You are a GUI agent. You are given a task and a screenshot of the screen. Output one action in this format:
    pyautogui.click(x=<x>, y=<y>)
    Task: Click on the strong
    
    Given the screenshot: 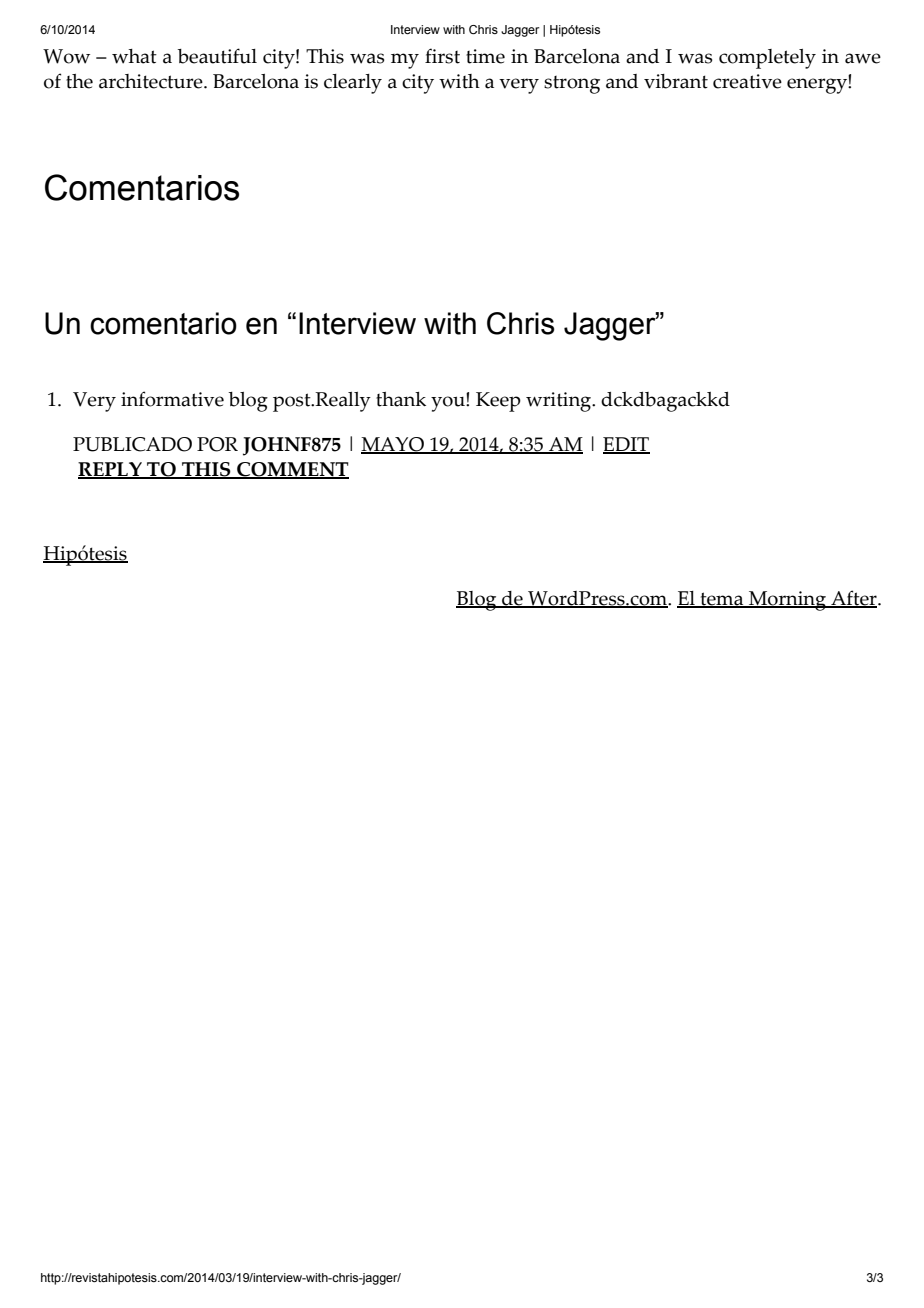 What is the action you would take?
    pyautogui.click(x=572, y=85)
